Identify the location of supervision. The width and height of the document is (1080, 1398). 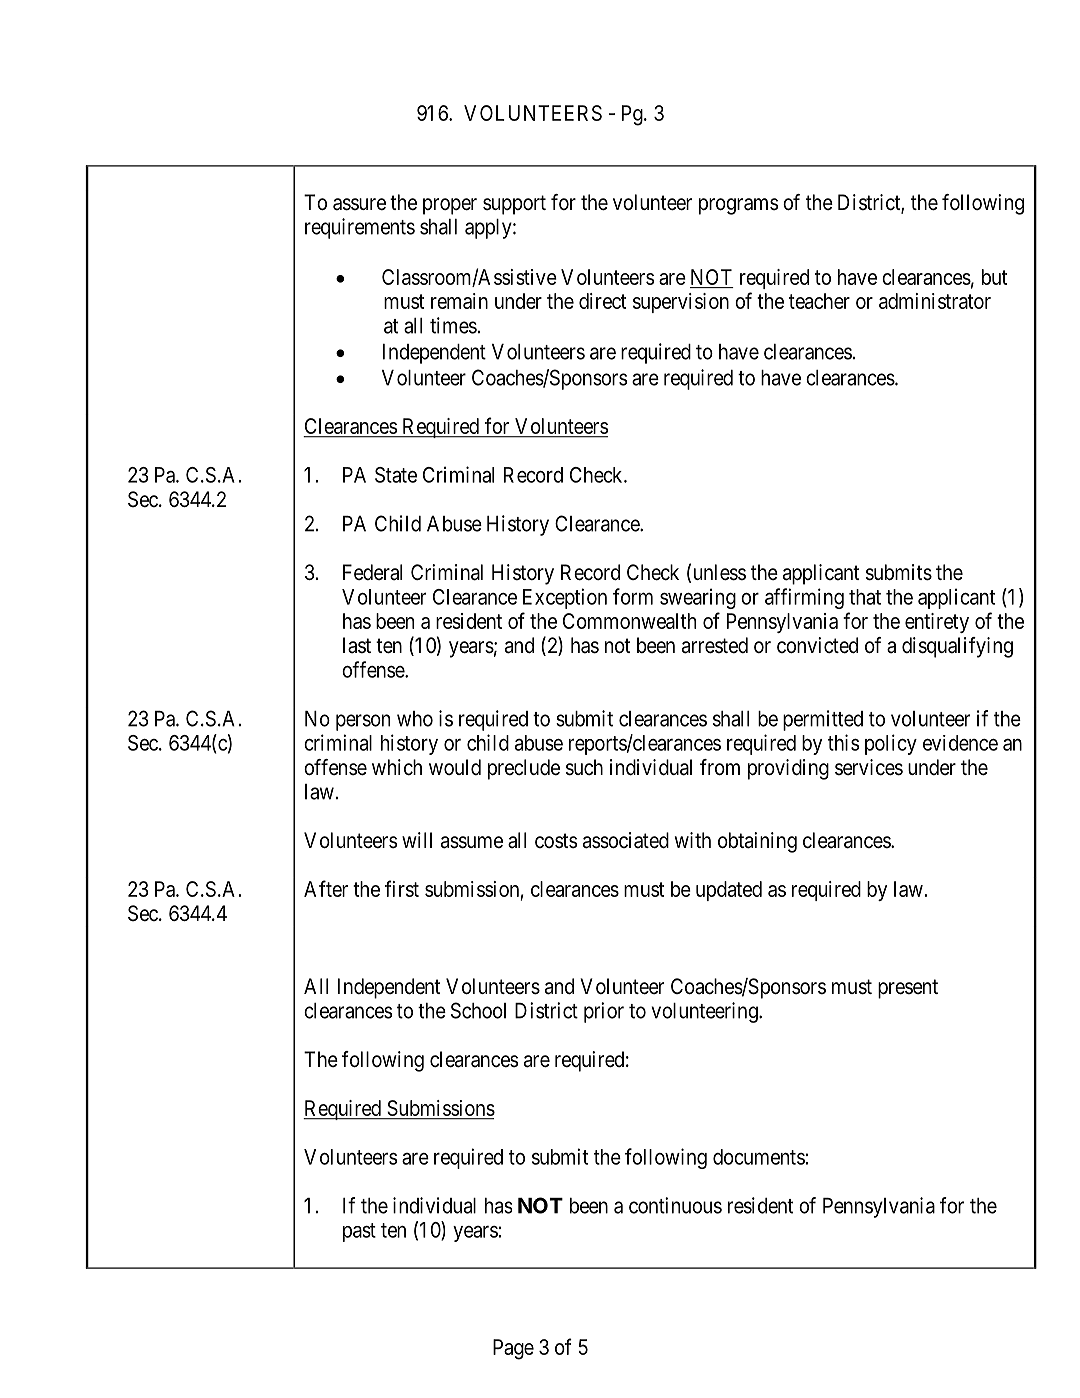
(681, 303).
